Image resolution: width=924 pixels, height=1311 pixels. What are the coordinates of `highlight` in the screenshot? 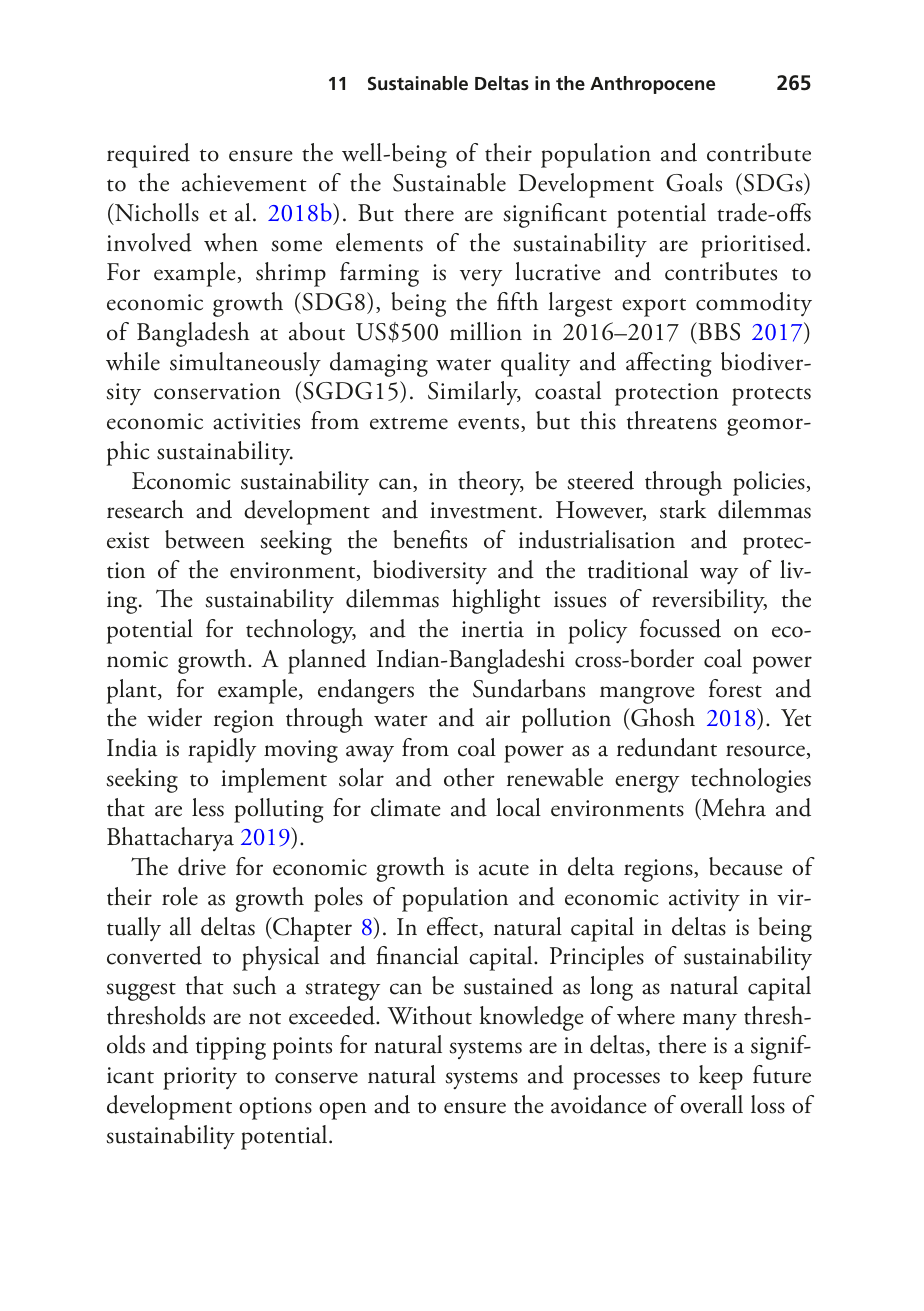 It's located at (496, 601).
